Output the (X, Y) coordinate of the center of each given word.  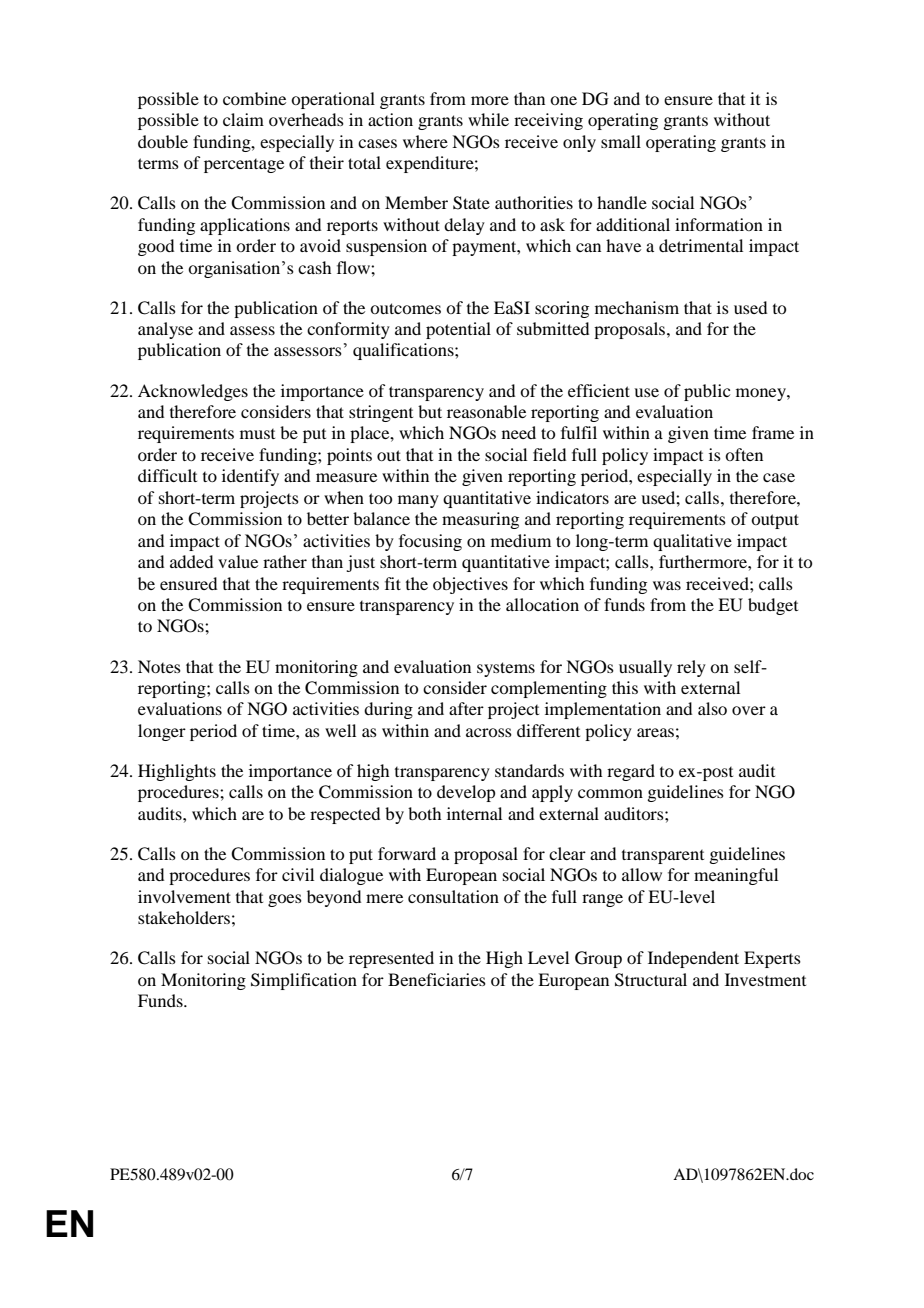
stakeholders (184, 917)
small (621, 141)
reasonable (486, 411)
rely (691, 668)
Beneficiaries (437, 979)
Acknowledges (193, 392)
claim (243, 119)
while (488, 119)
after (466, 708)
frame (773, 432)
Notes (159, 666)
